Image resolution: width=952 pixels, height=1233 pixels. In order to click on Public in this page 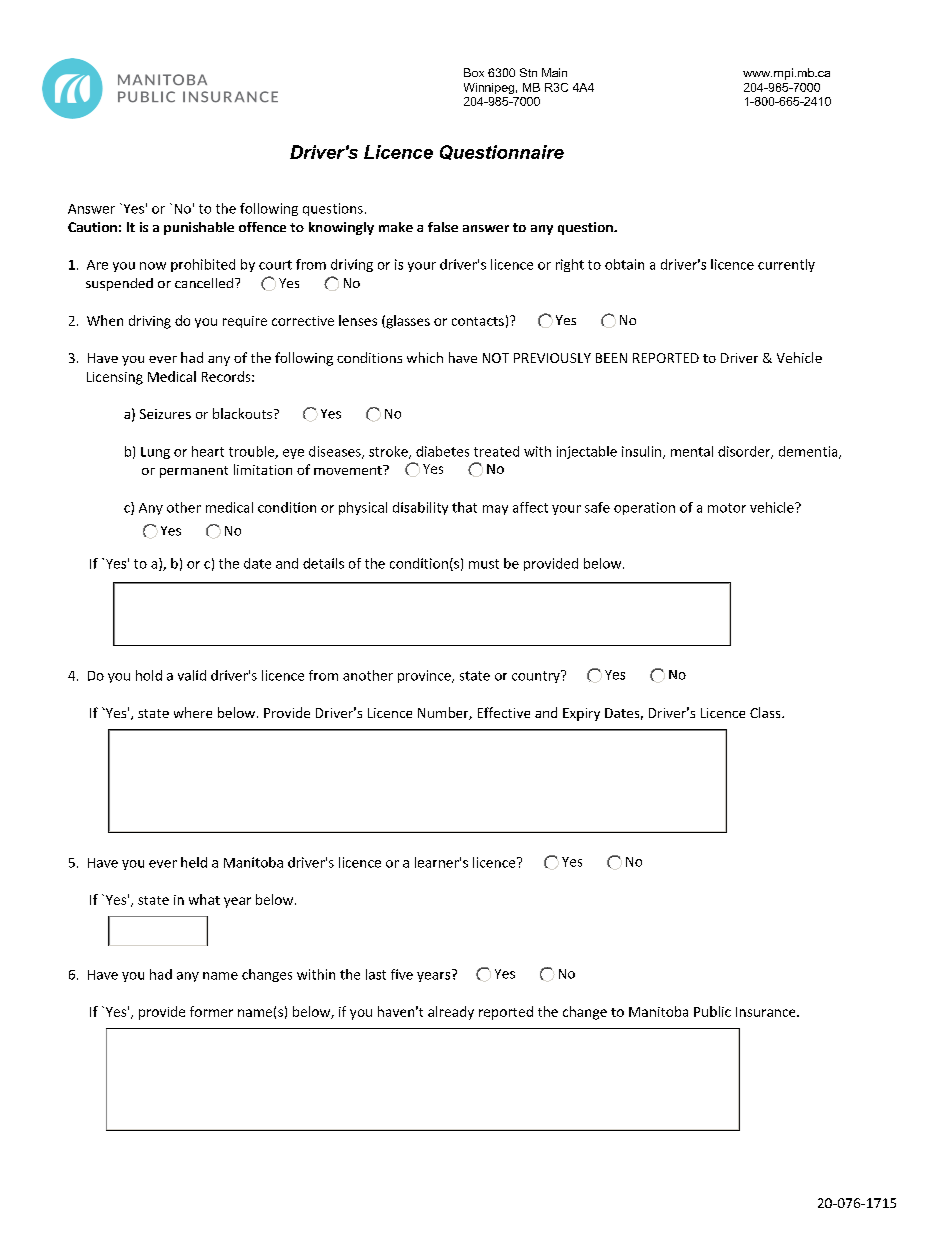, I will do `click(712, 1011)`.
